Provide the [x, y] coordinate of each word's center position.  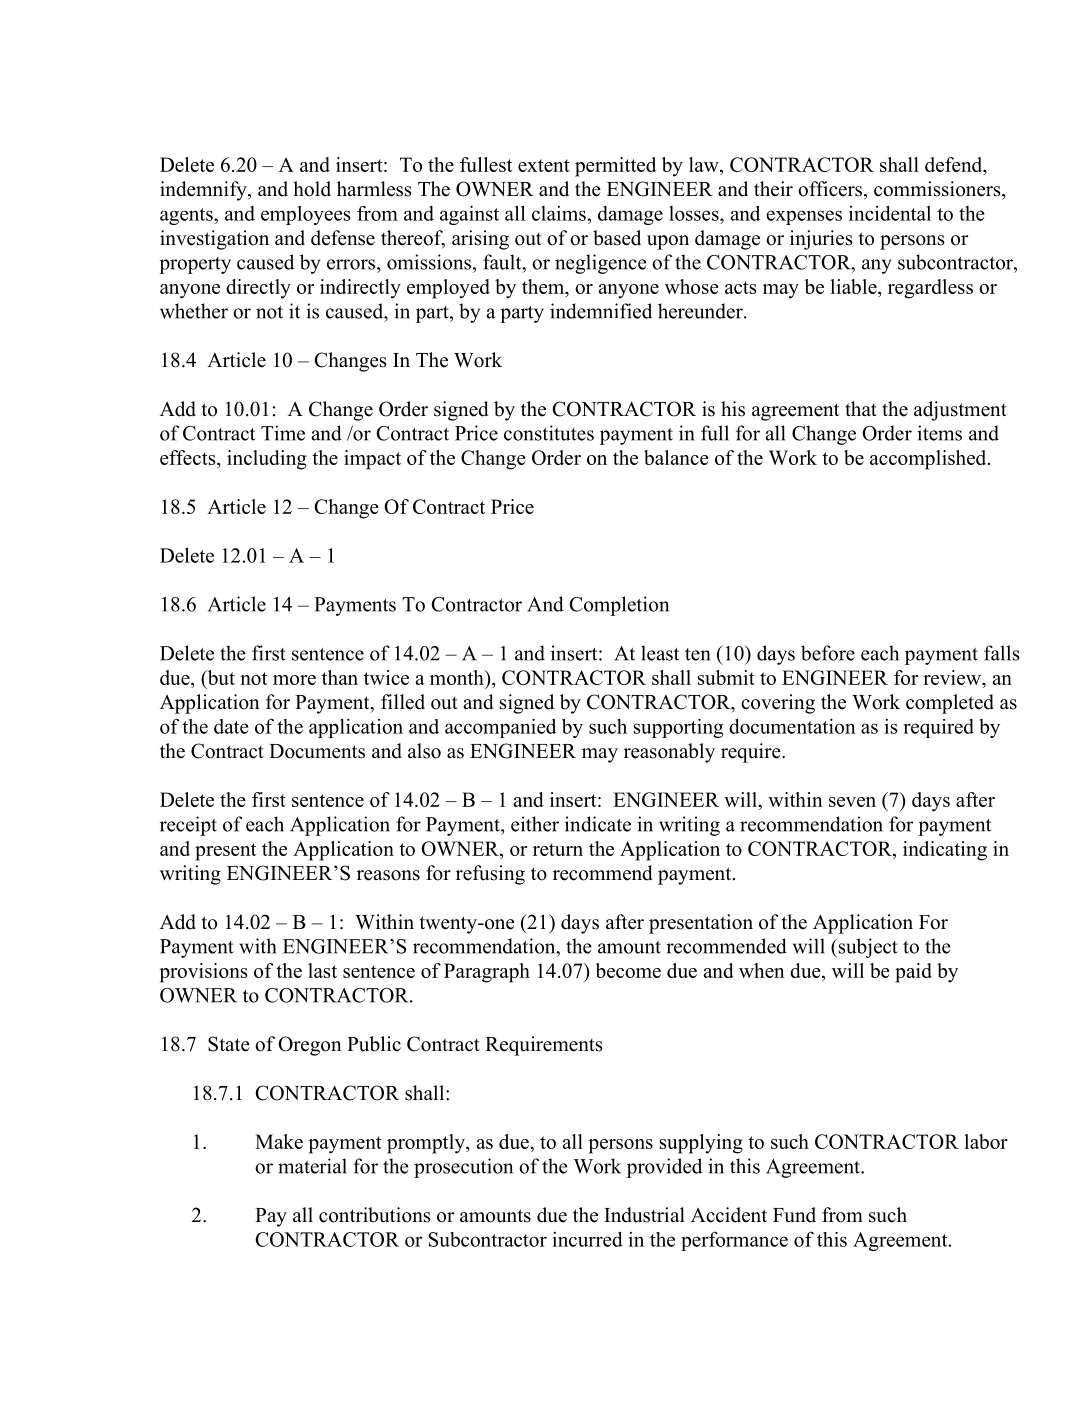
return [558, 849]
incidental [890, 213]
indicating [945, 851]
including [267, 460]
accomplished [929, 460]
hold [312, 189]
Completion [619, 606]
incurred [588, 1239]
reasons [388, 875]
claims [559, 213]
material [312, 1166]
